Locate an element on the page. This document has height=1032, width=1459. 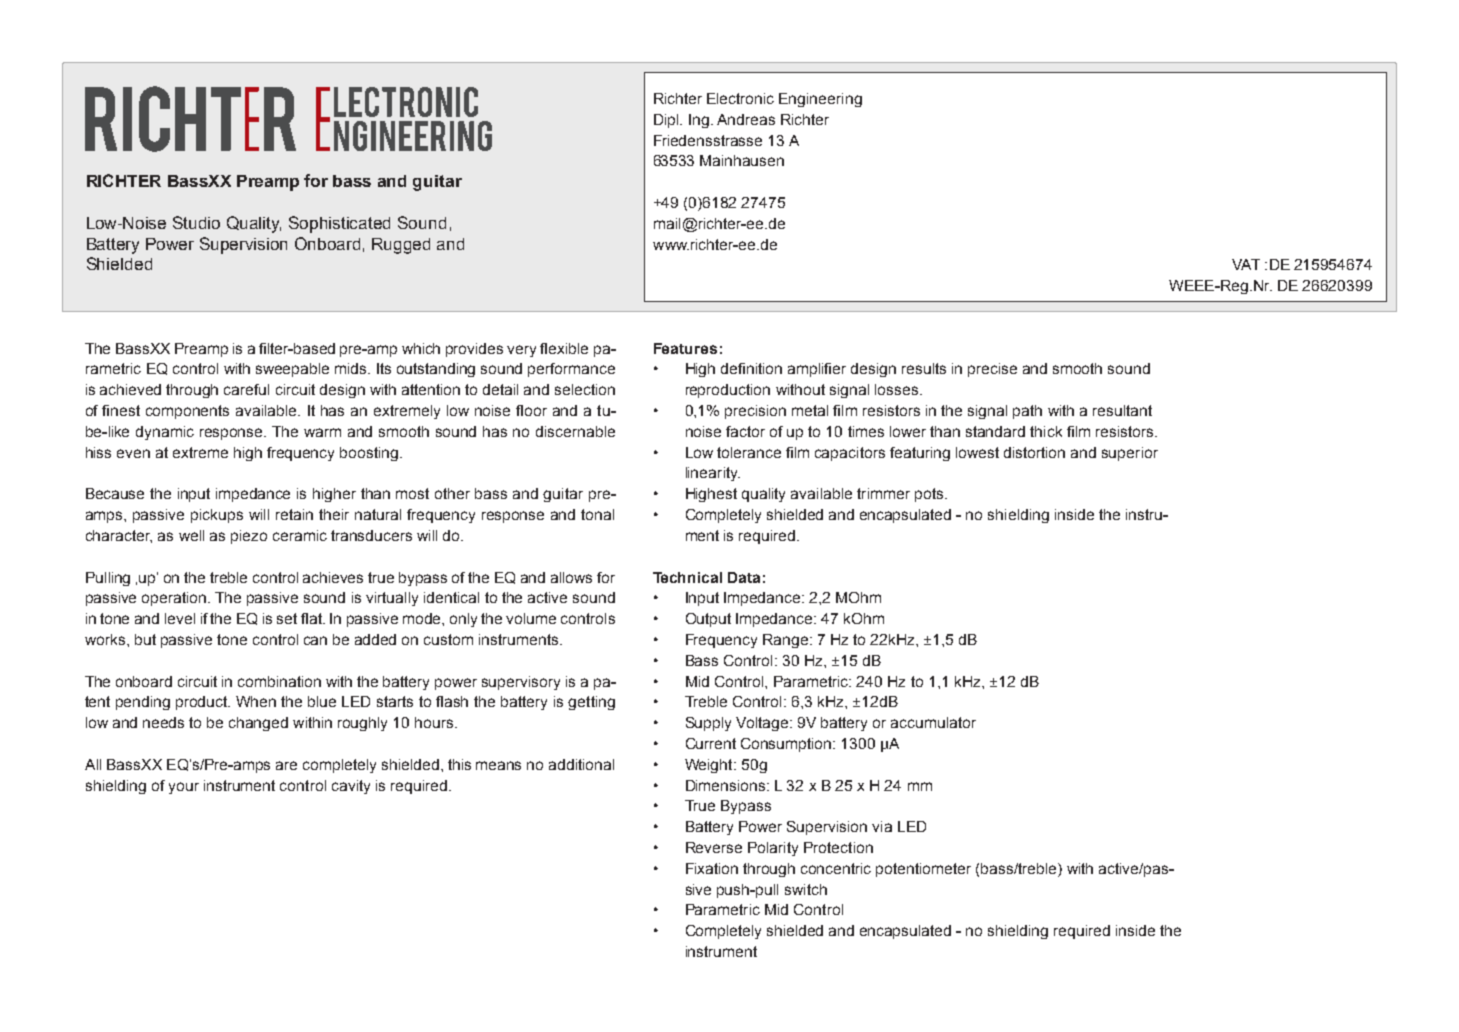
Studio is located at coordinates (196, 222).
